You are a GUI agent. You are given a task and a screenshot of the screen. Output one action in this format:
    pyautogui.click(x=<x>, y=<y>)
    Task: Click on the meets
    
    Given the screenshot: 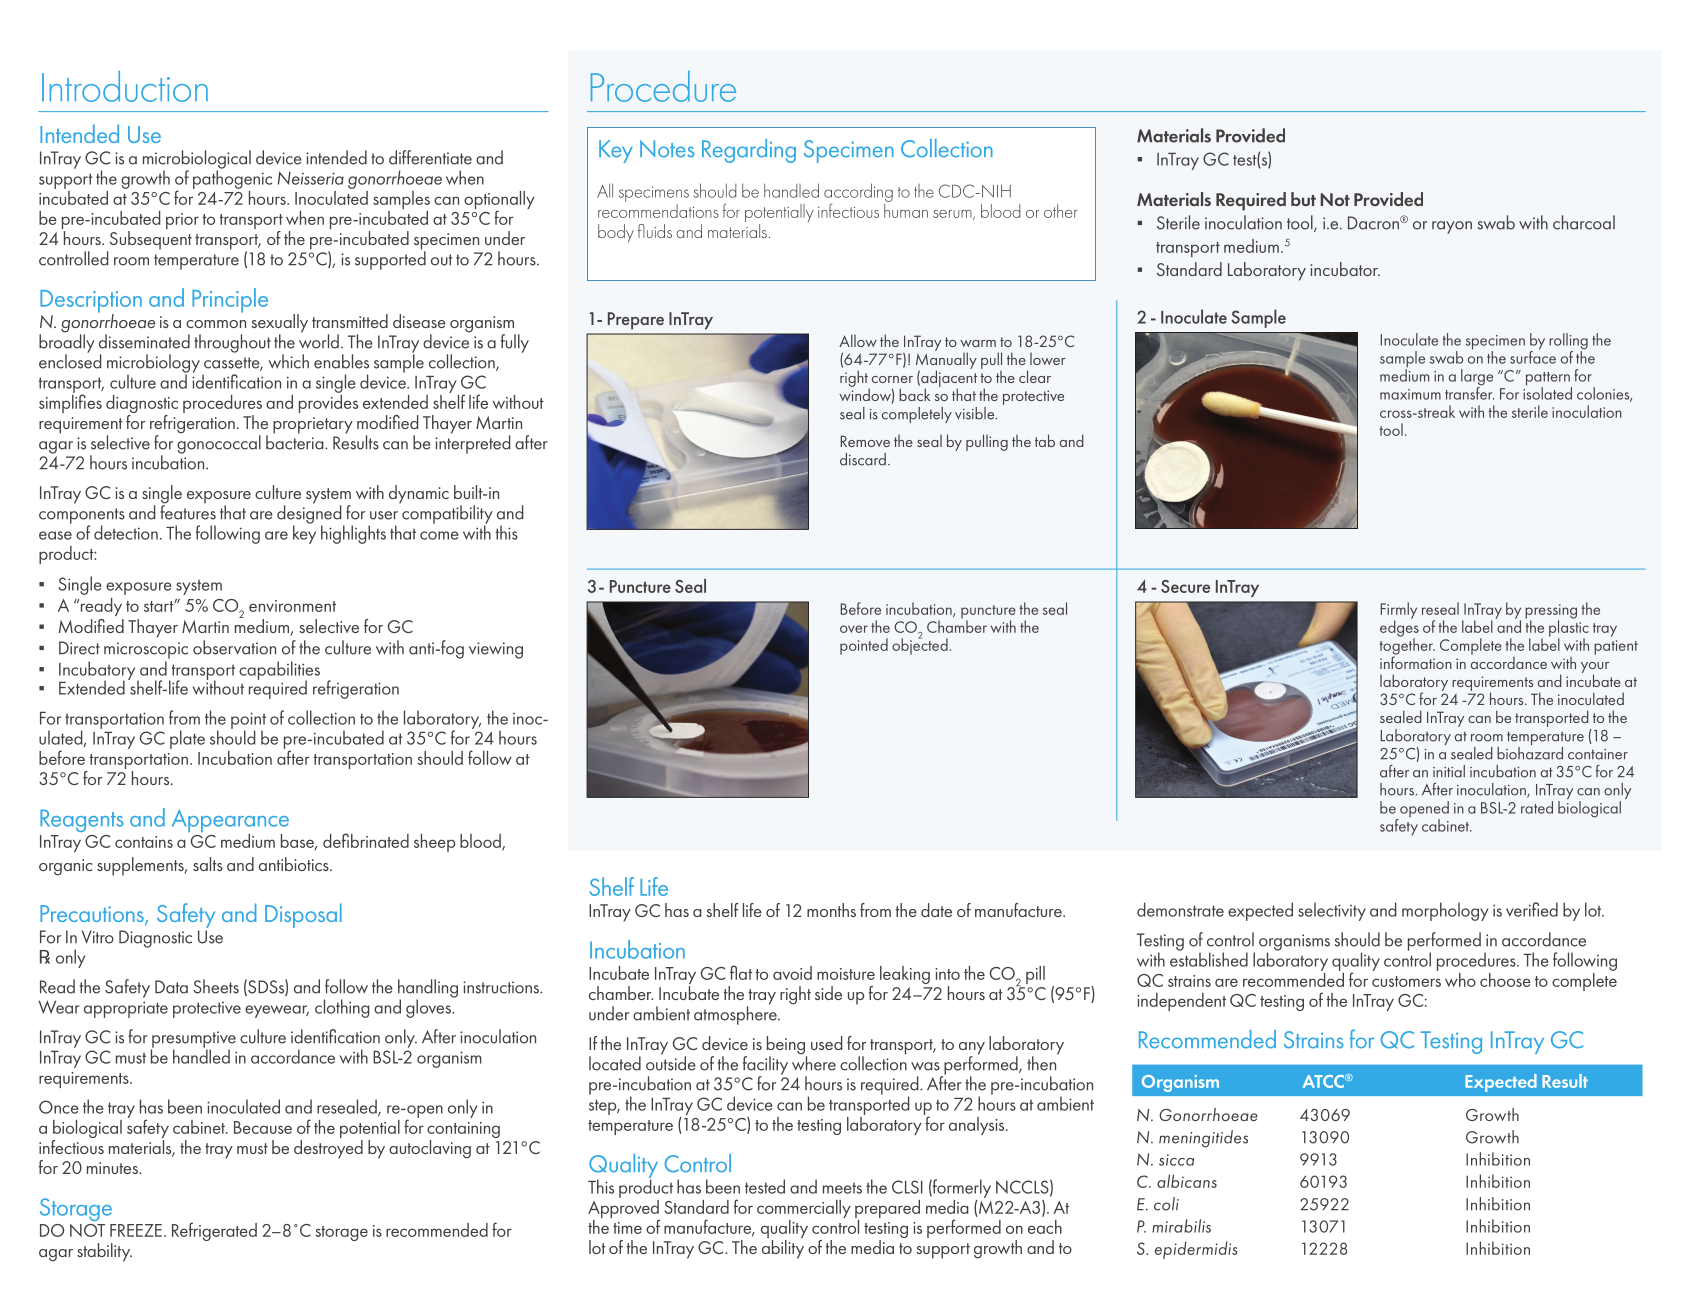 What is the action you would take?
    pyautogui.click(x=842, y=1188)
